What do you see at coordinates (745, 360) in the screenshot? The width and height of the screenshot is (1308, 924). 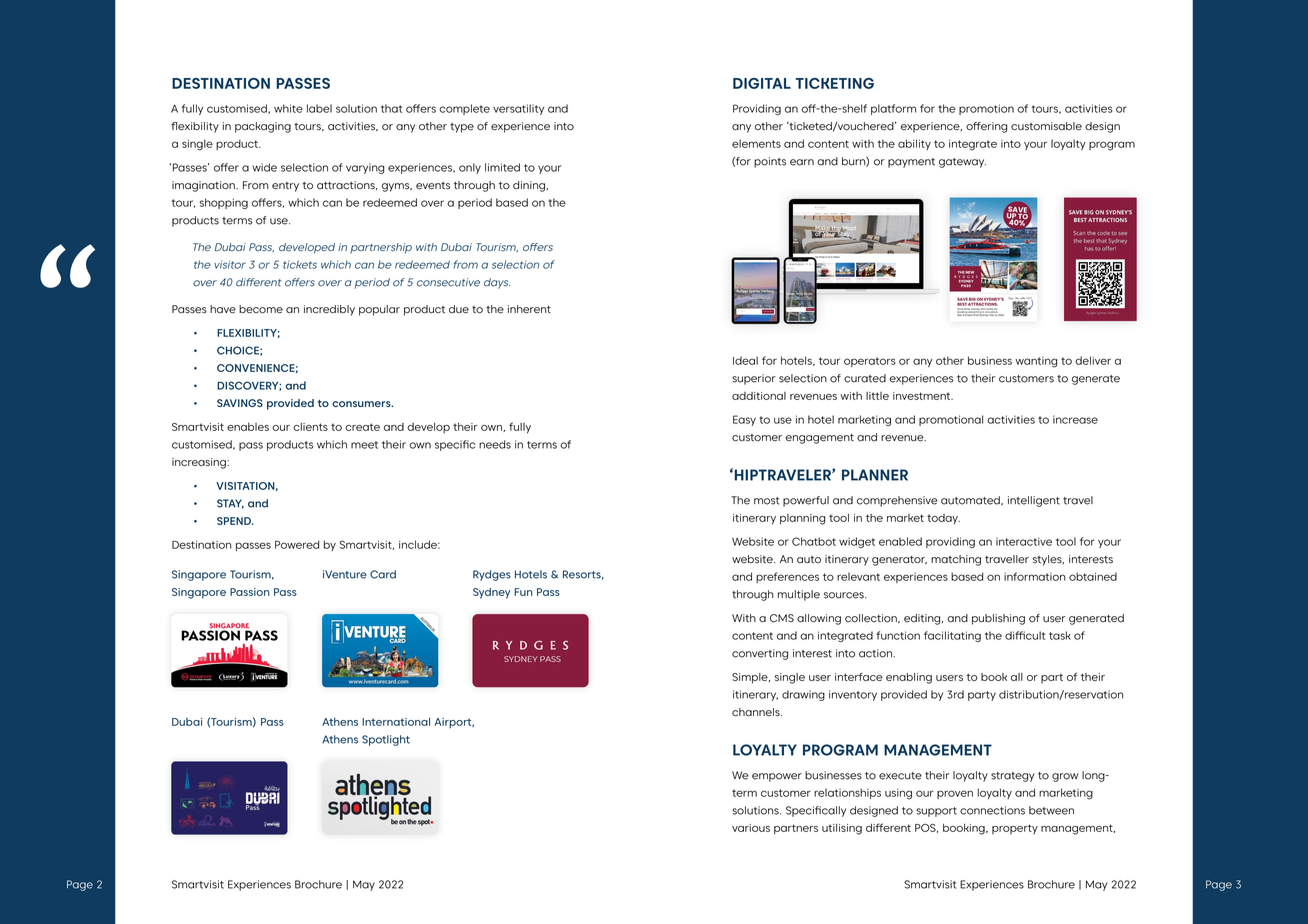 I see `Ideal` at bounding box center [745, 360].
